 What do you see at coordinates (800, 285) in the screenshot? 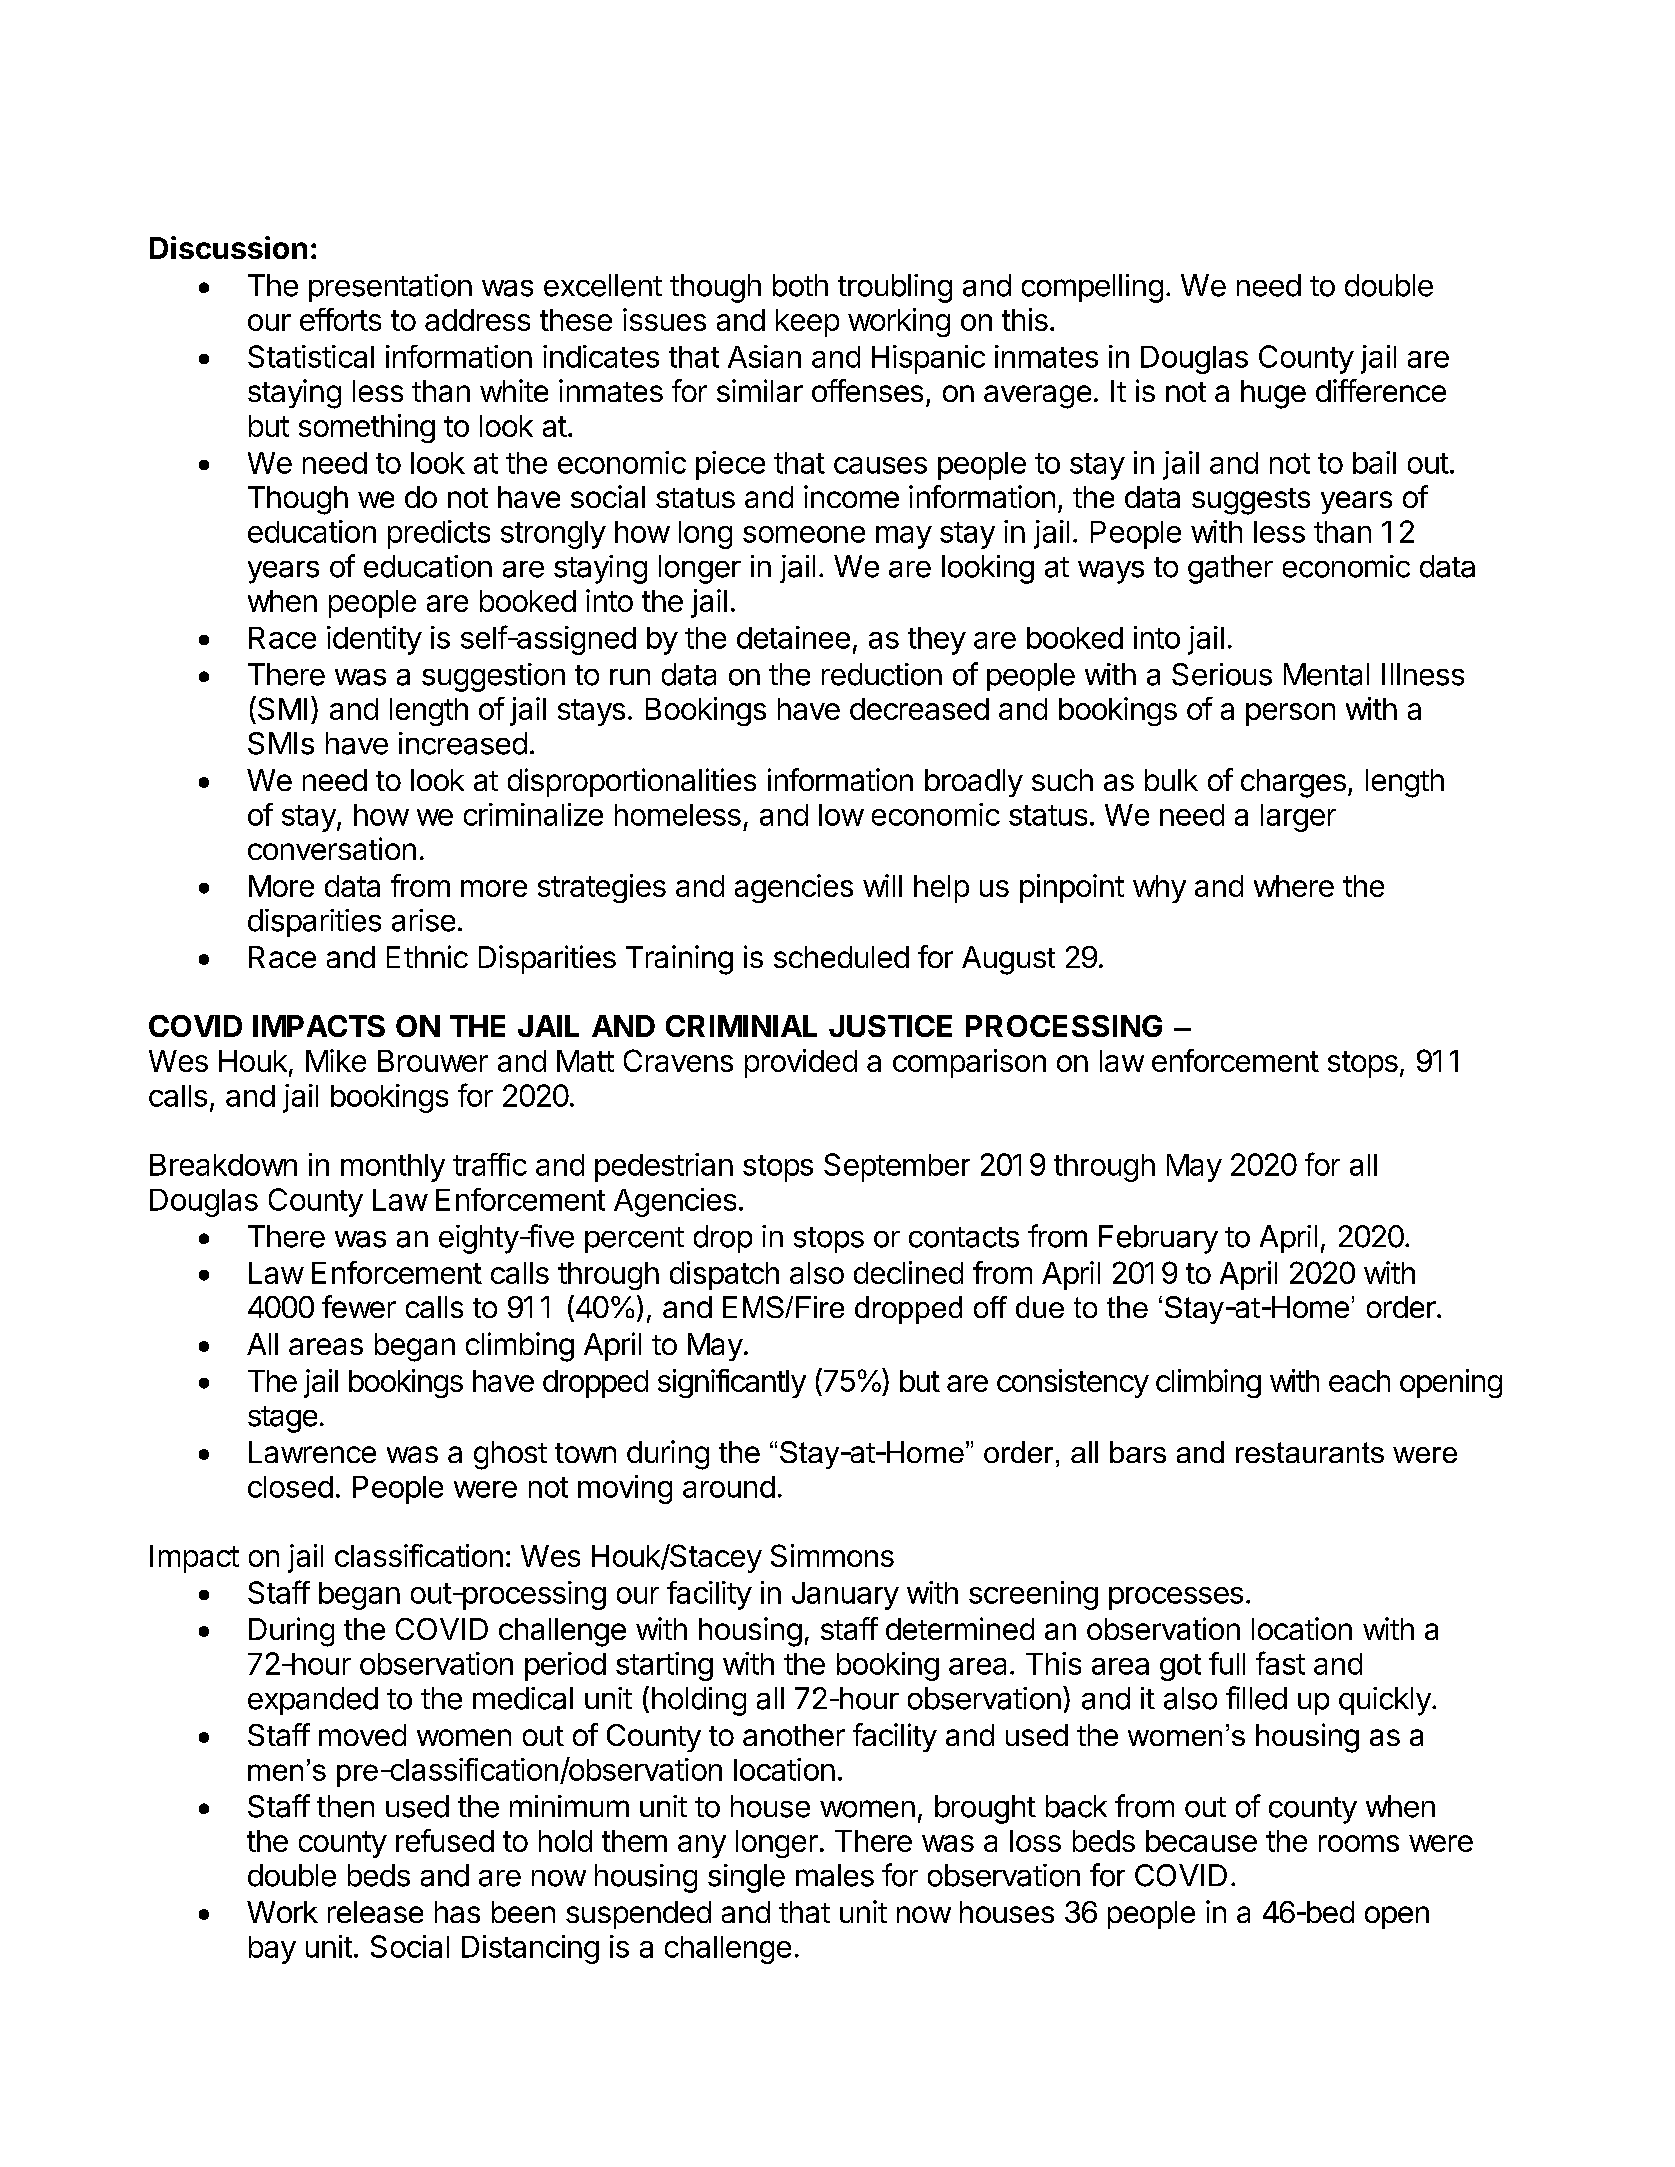
I see `both` at bounding box center [800, 285].
